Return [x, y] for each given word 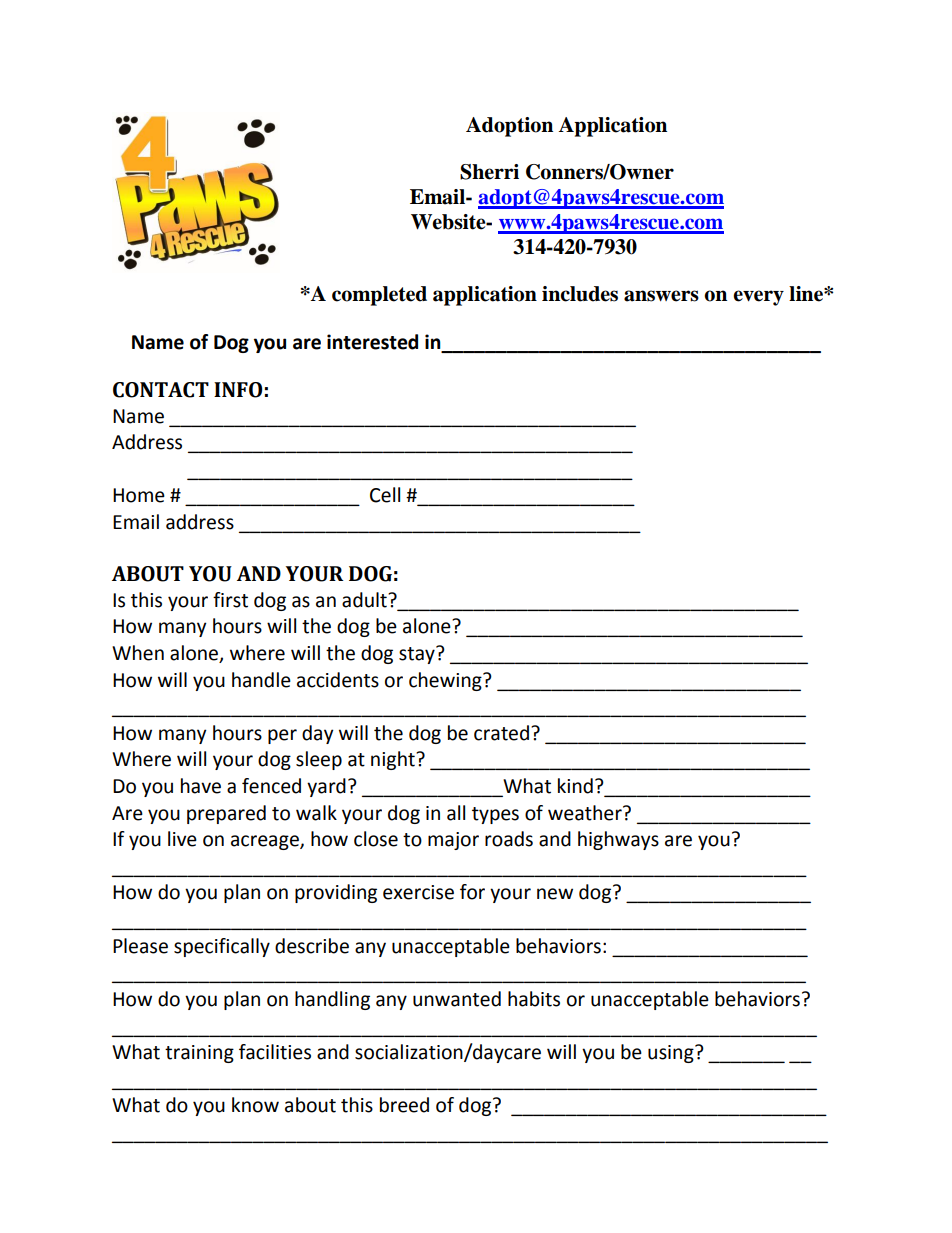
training [199, 1054]
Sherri [489, 172]
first [230, 600]
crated [501, 733]
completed [379, 296]
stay [418, 655]
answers [661, 296]
